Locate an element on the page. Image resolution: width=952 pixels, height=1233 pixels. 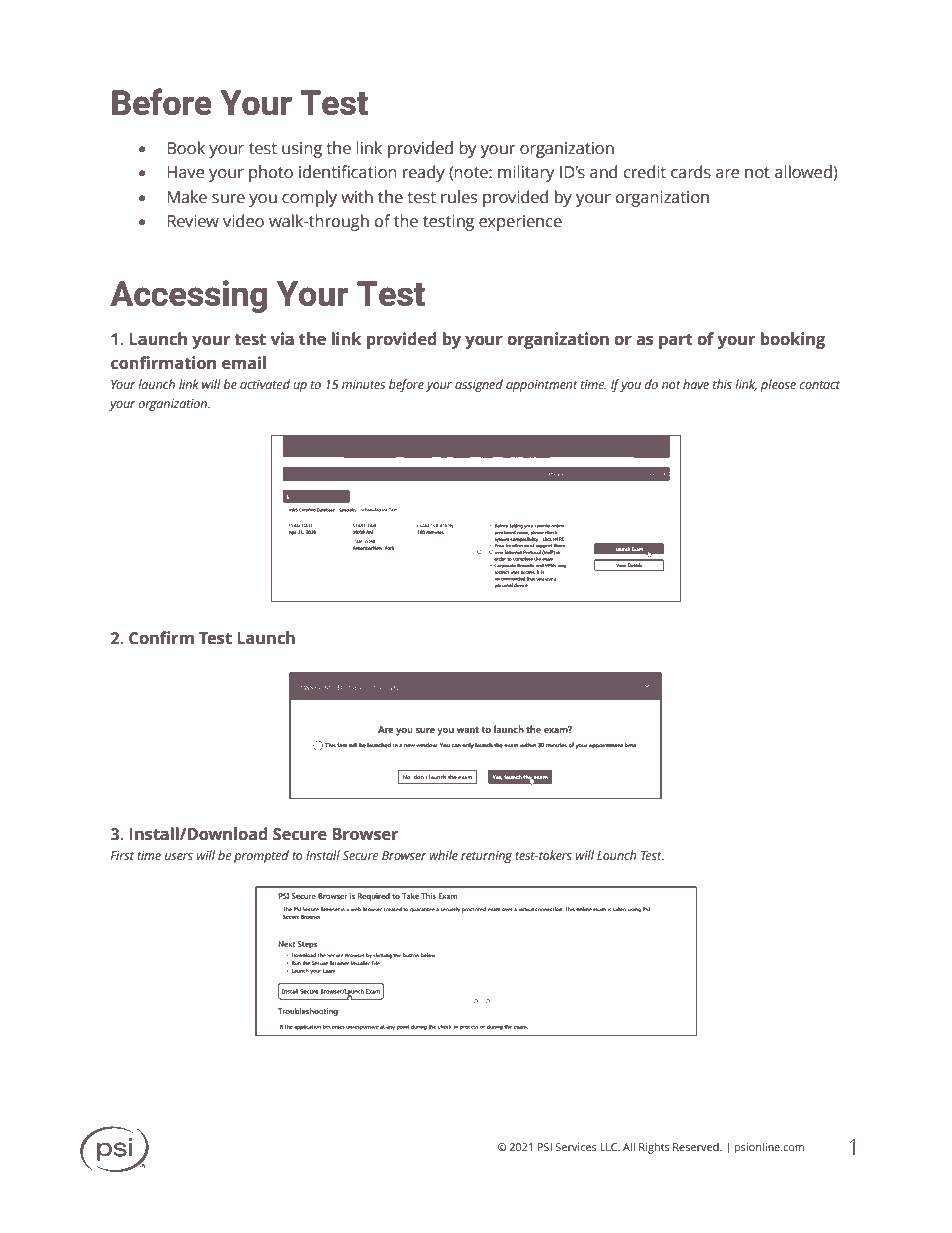
please is located at coordinates (778, 385).
